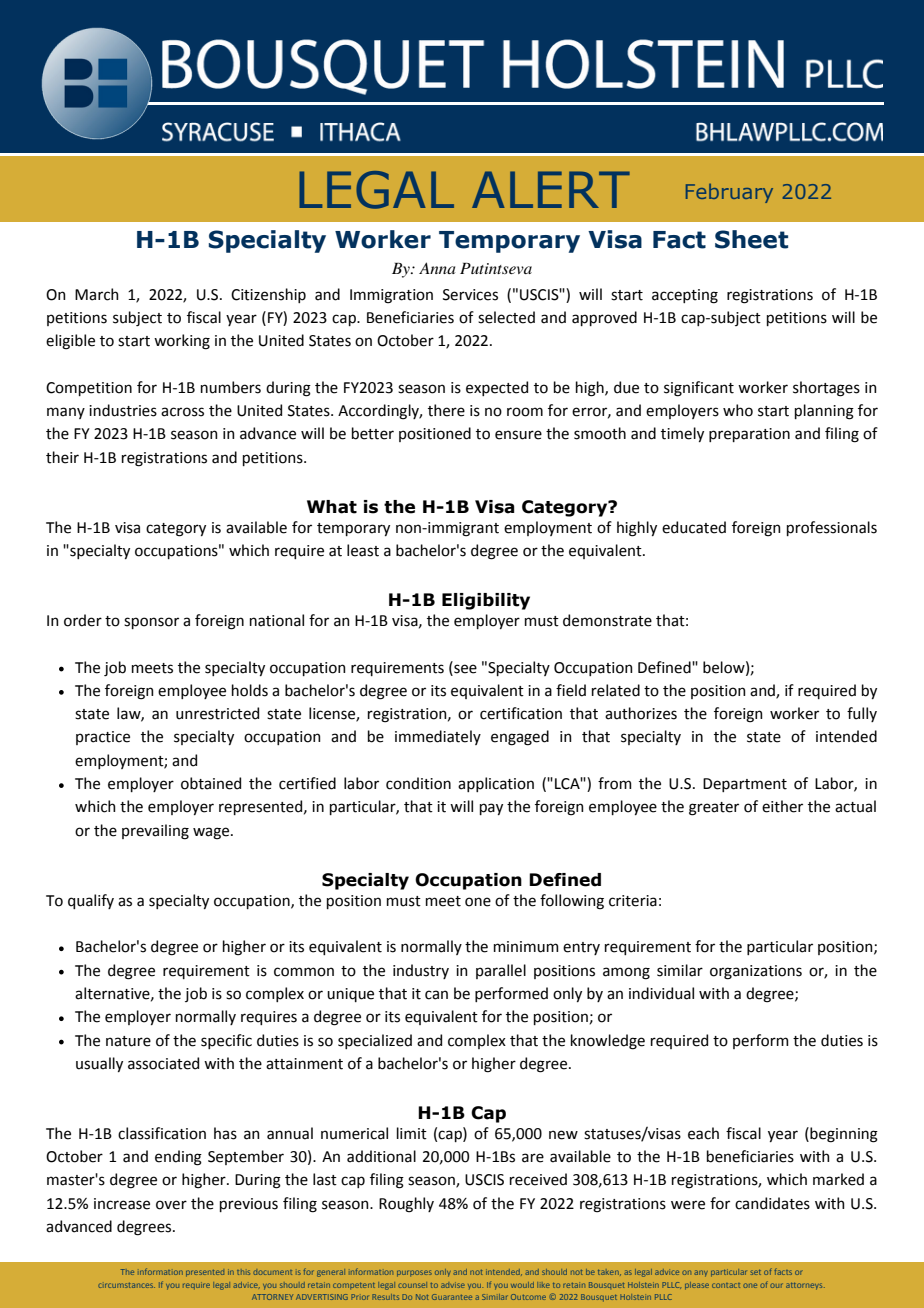  Describe the element at coordinates (749, 435) in the screenshot. I see `preparation` at that location.
